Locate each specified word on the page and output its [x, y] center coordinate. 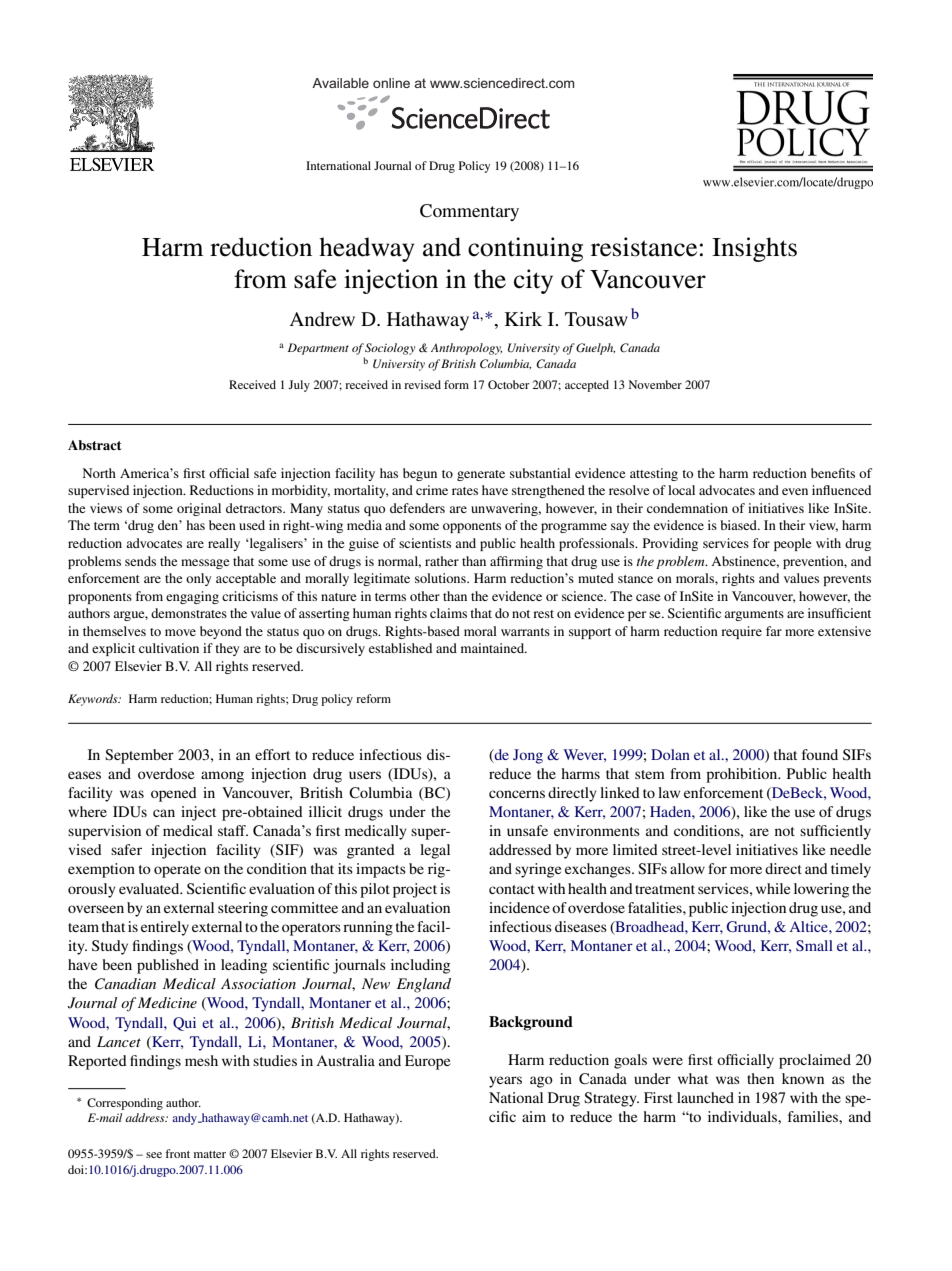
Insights [754, 249]
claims [448, 613]
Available [340, 83]
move [180, 632]
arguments [754, 615]
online [391, 83]
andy [185, 1119]
